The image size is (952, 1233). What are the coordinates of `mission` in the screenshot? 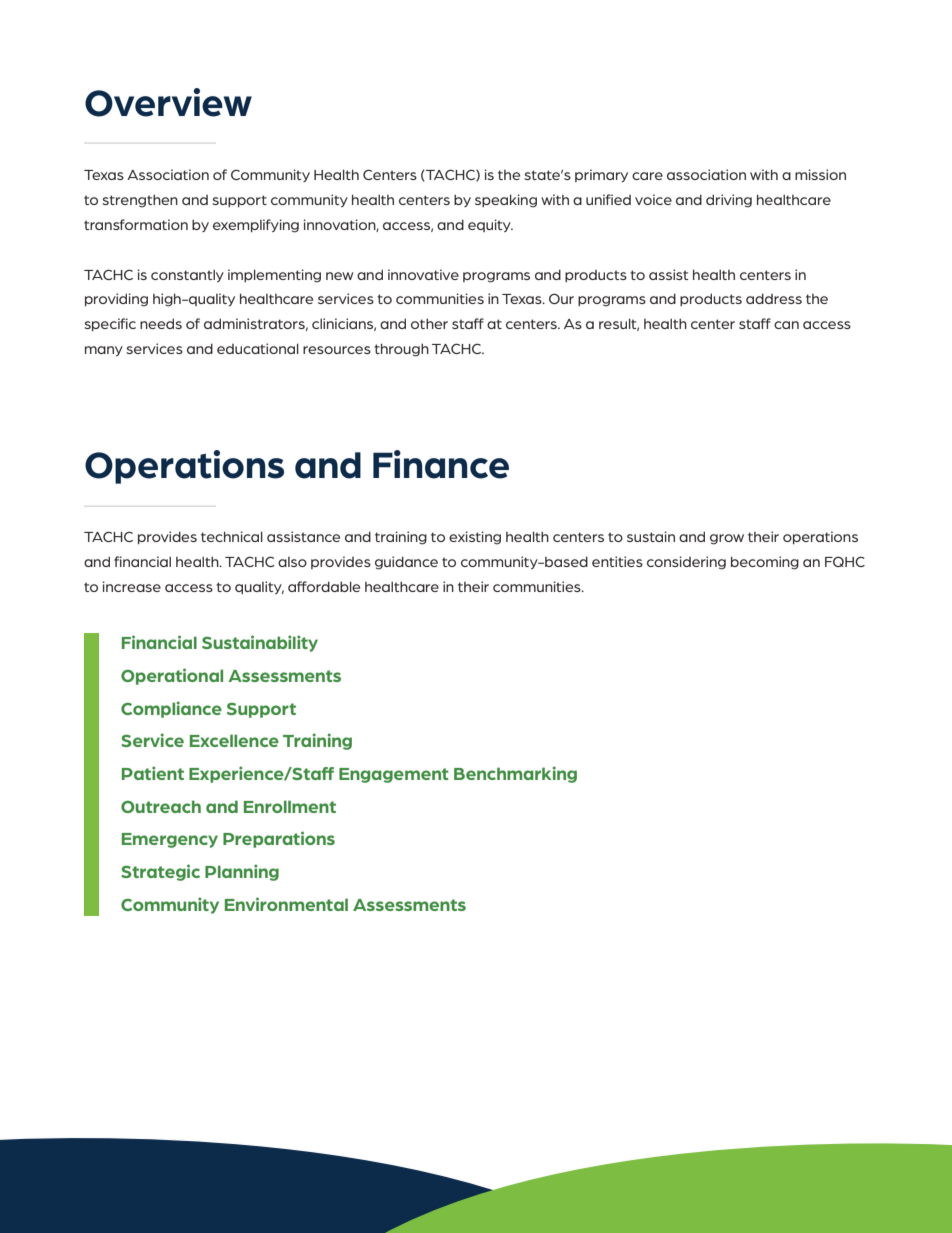 It's located at (820, 174).
